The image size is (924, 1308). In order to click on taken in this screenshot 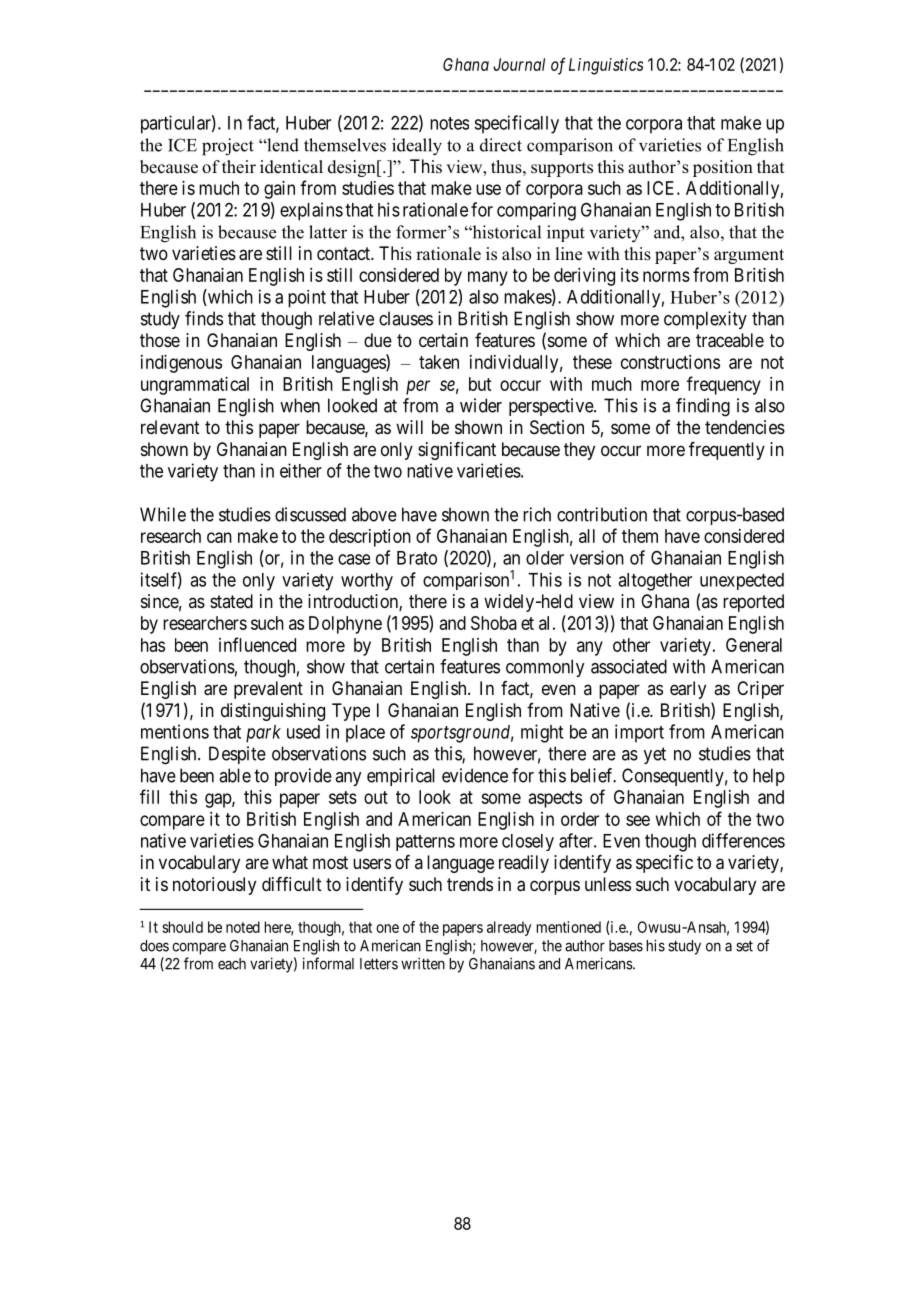, I will do `click(439, 362)`.
